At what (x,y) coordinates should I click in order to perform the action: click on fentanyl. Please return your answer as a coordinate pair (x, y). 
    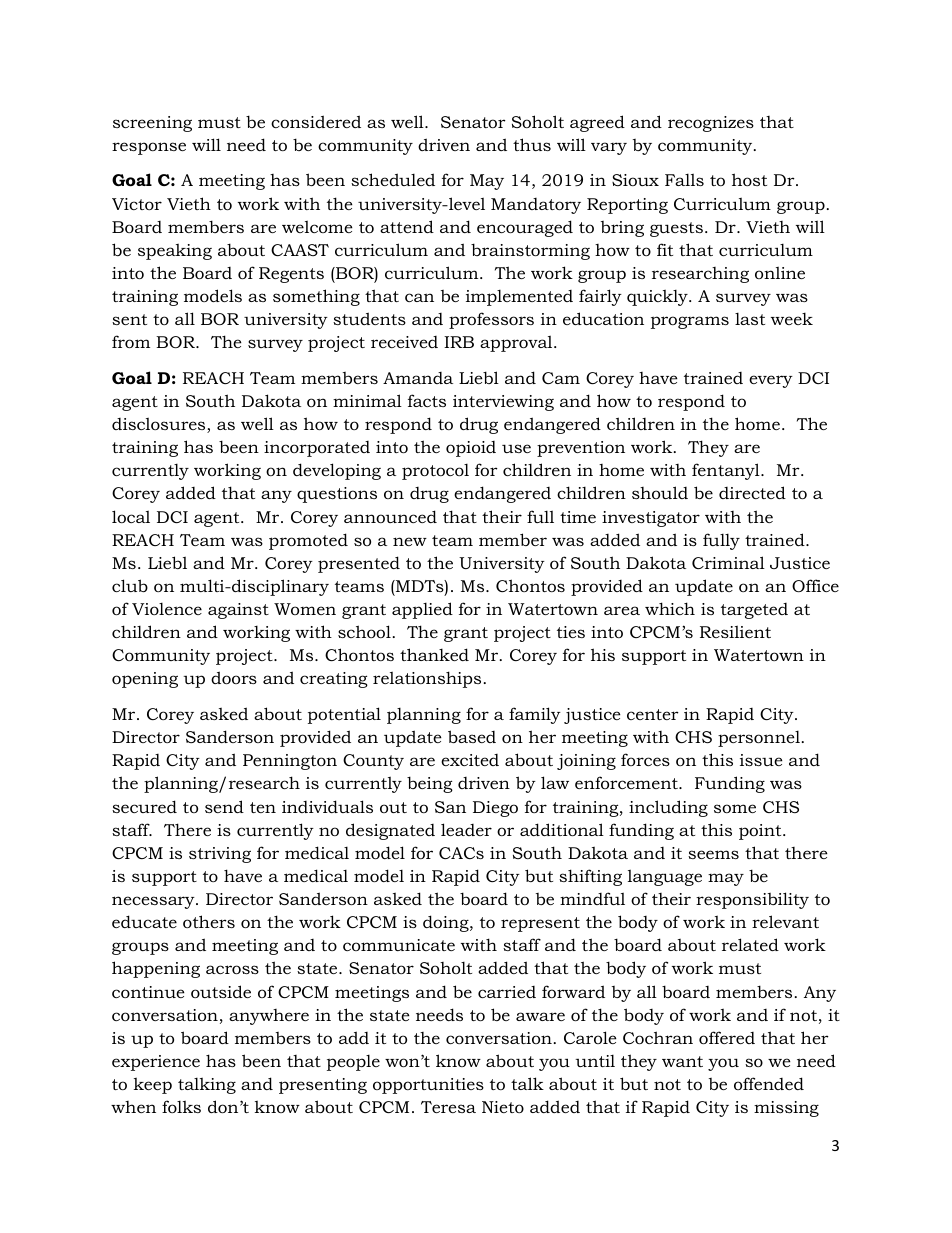
    Looking at the image, I should click on (727, 471).
